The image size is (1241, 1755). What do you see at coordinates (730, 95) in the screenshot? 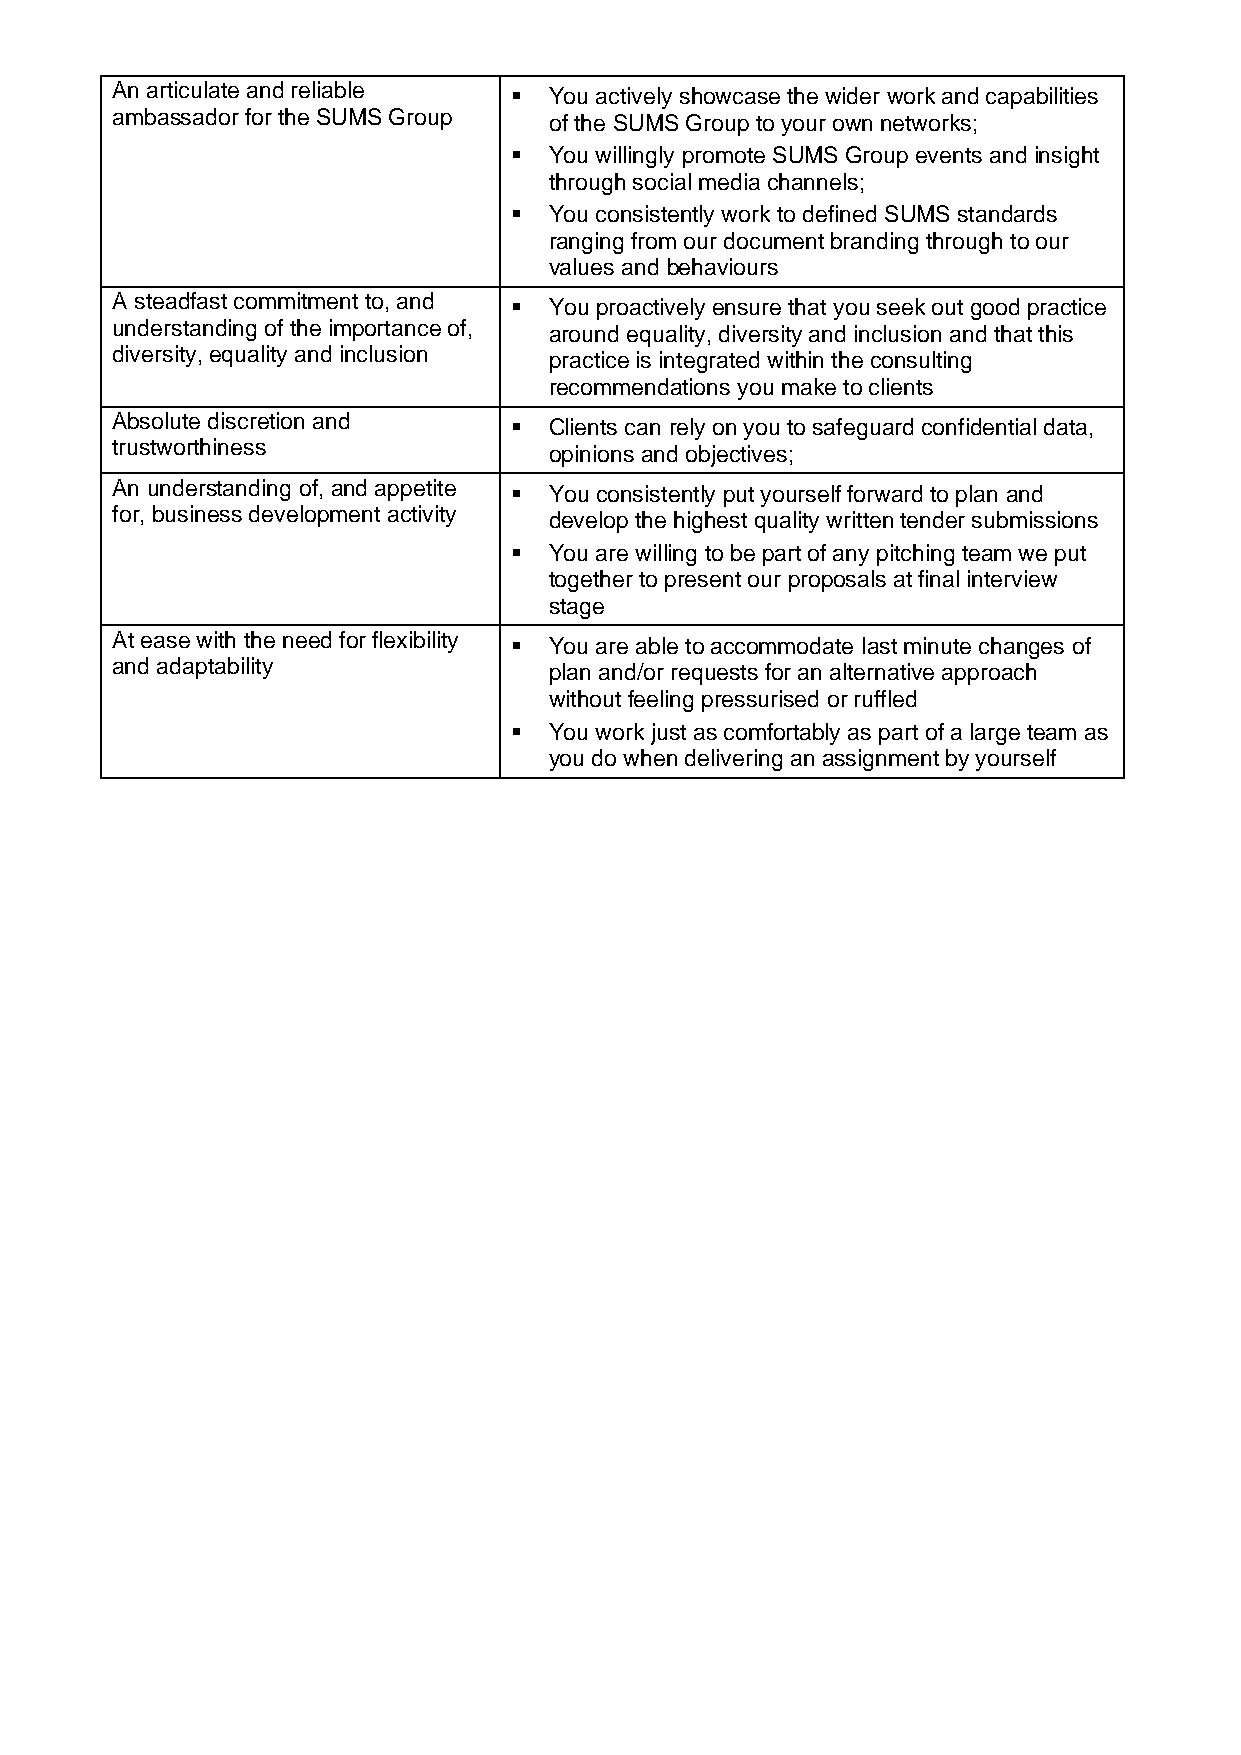
I see `showcase` at bounding box center [730, 95].
